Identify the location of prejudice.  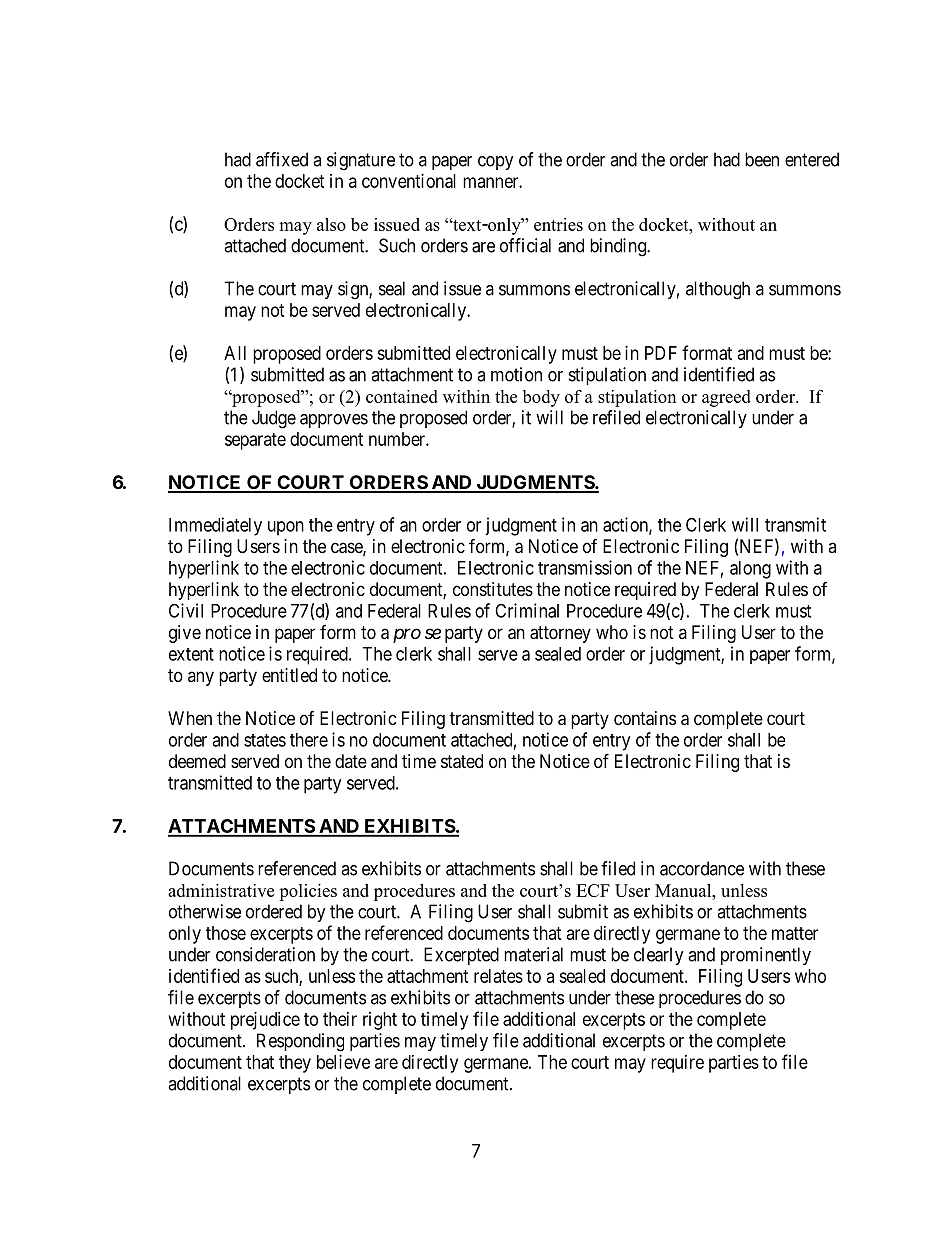
(265, 1021).
